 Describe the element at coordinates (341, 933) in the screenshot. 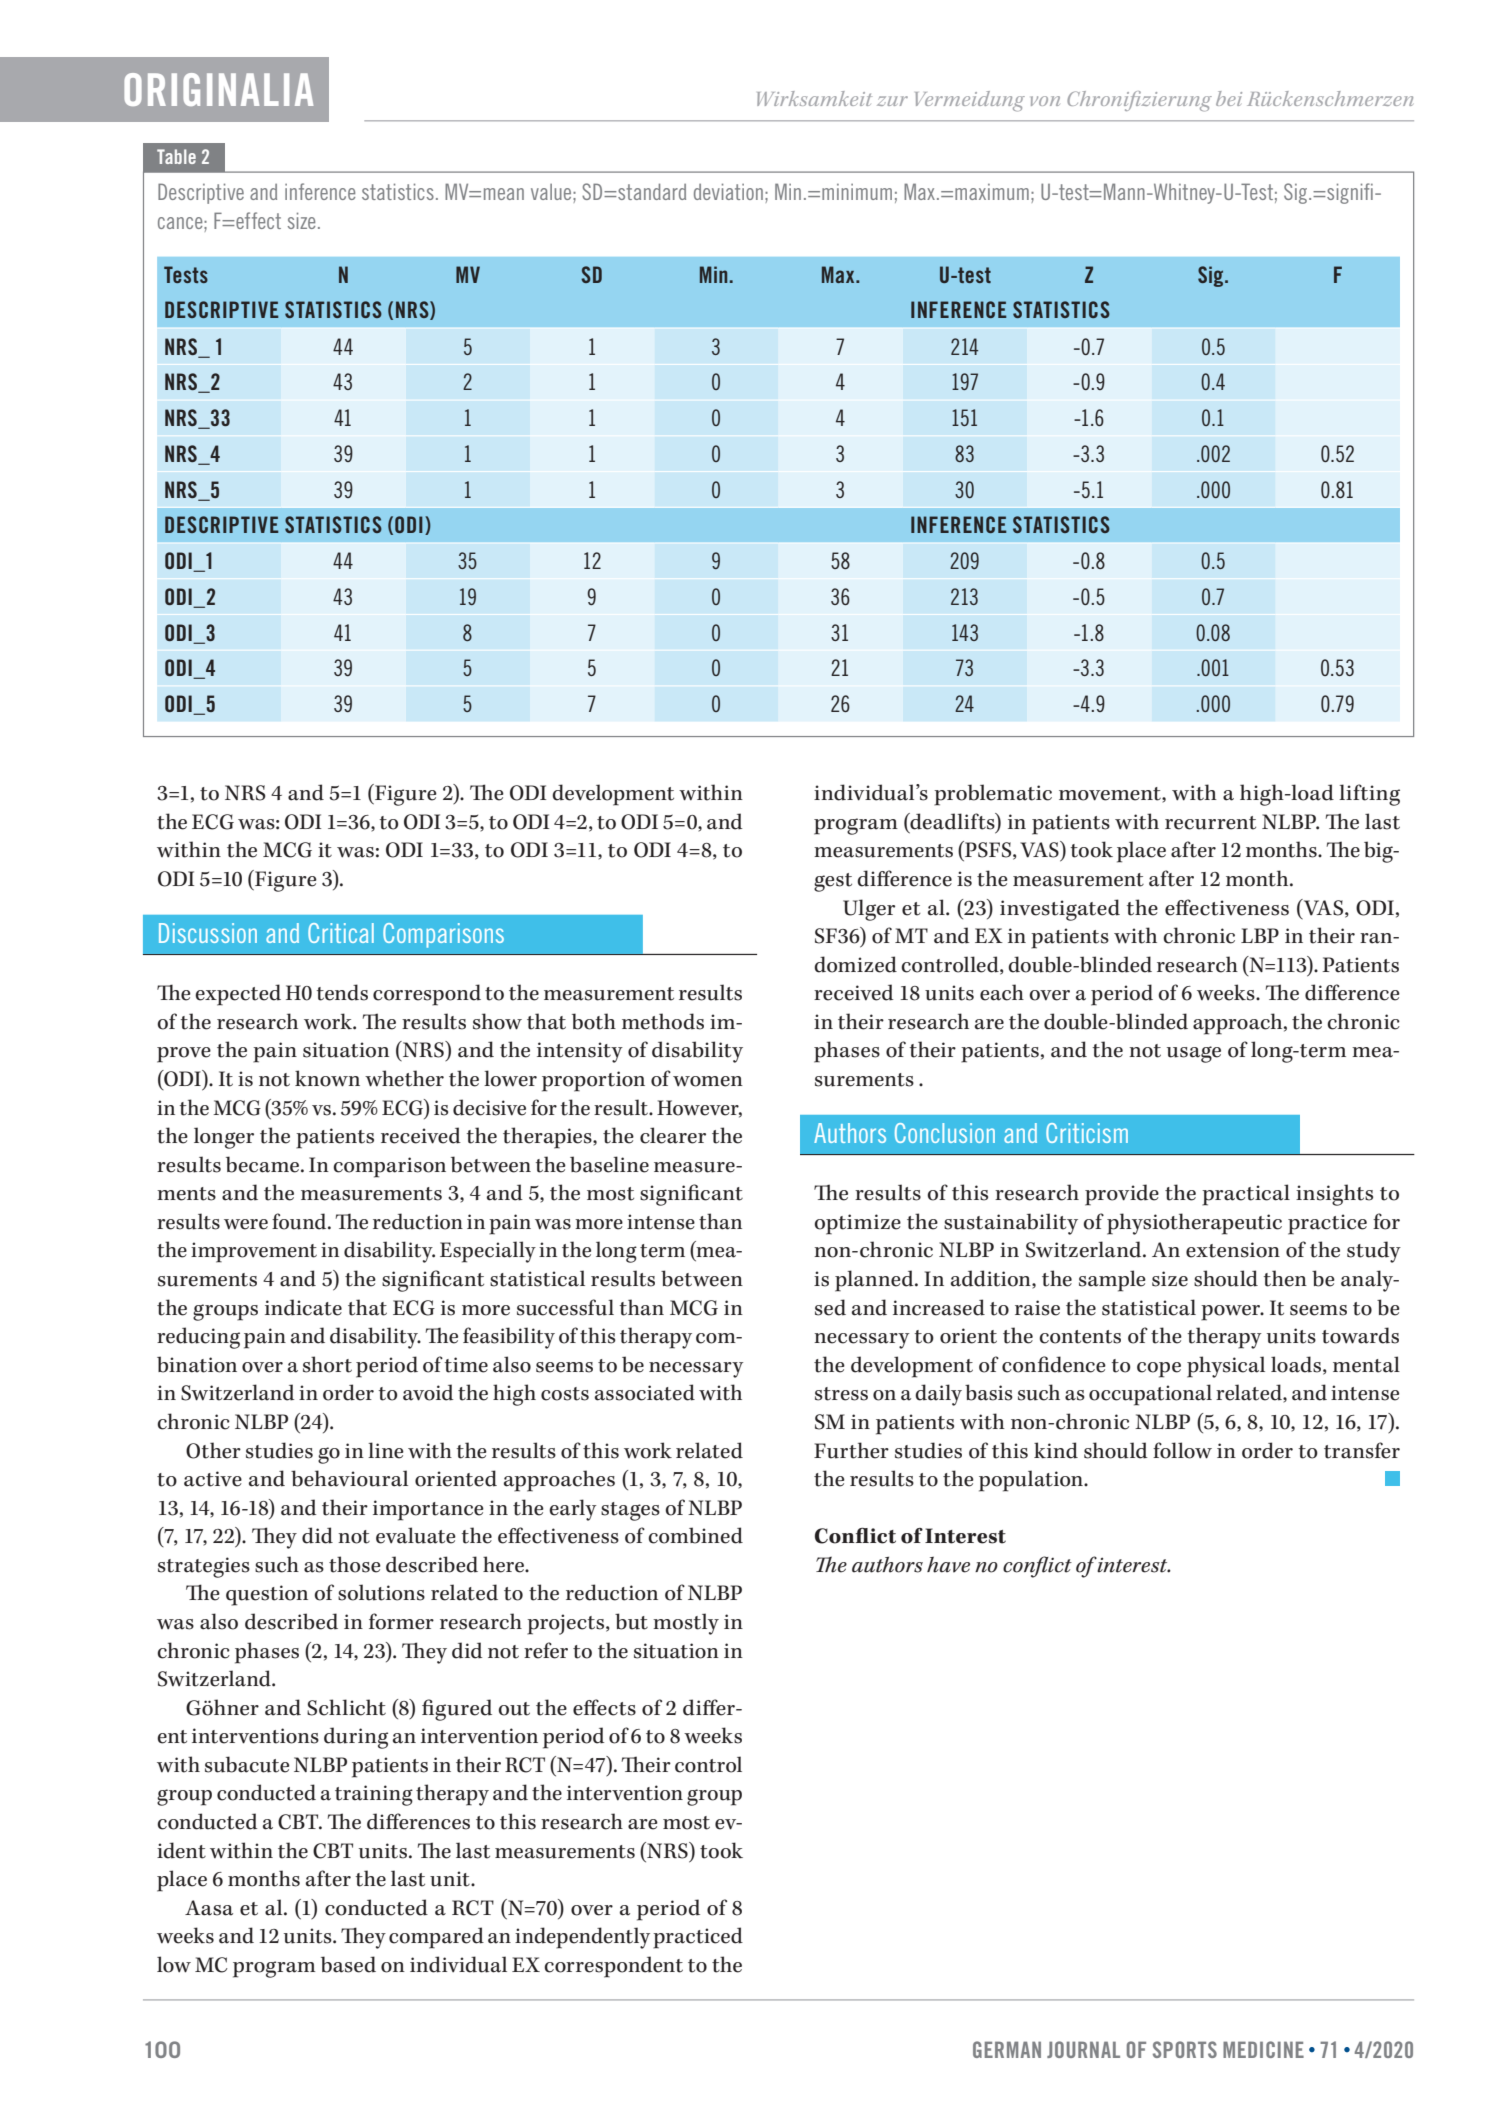

I see `Critical` at that location.
